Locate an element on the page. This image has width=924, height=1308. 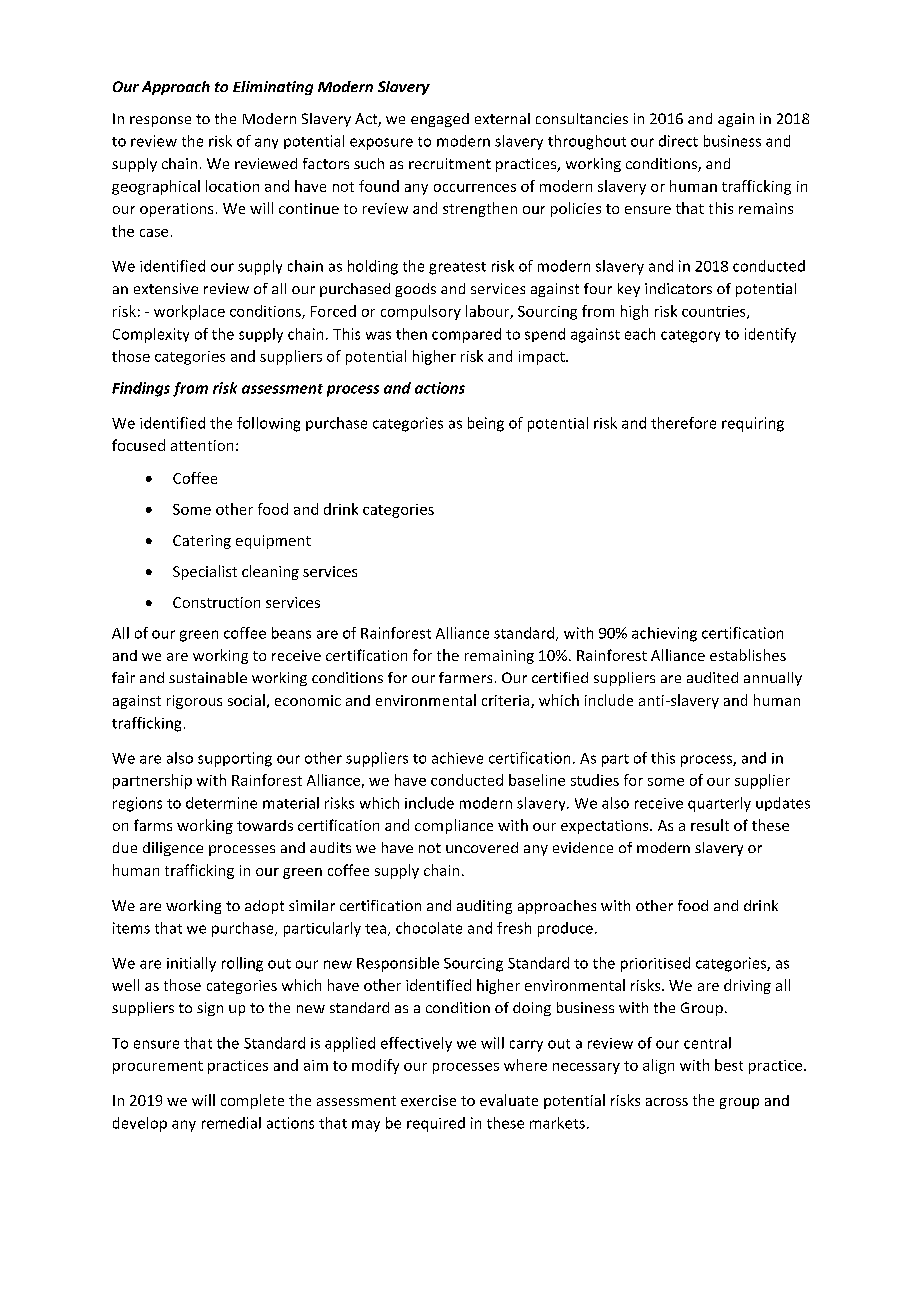
quarterly is located at coordinates (719, 804).
